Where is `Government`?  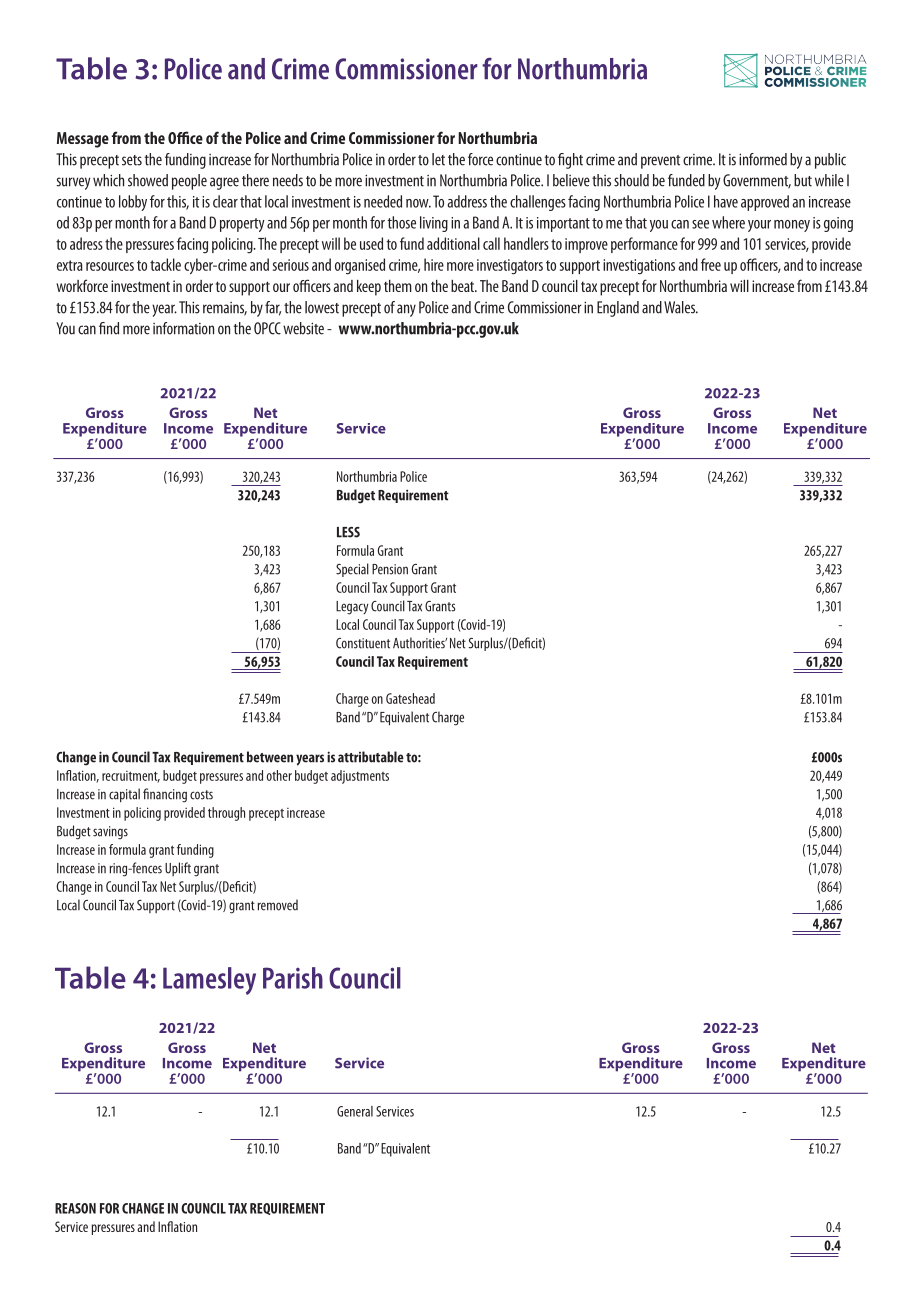 Government is located at coordinates (757, 181).
